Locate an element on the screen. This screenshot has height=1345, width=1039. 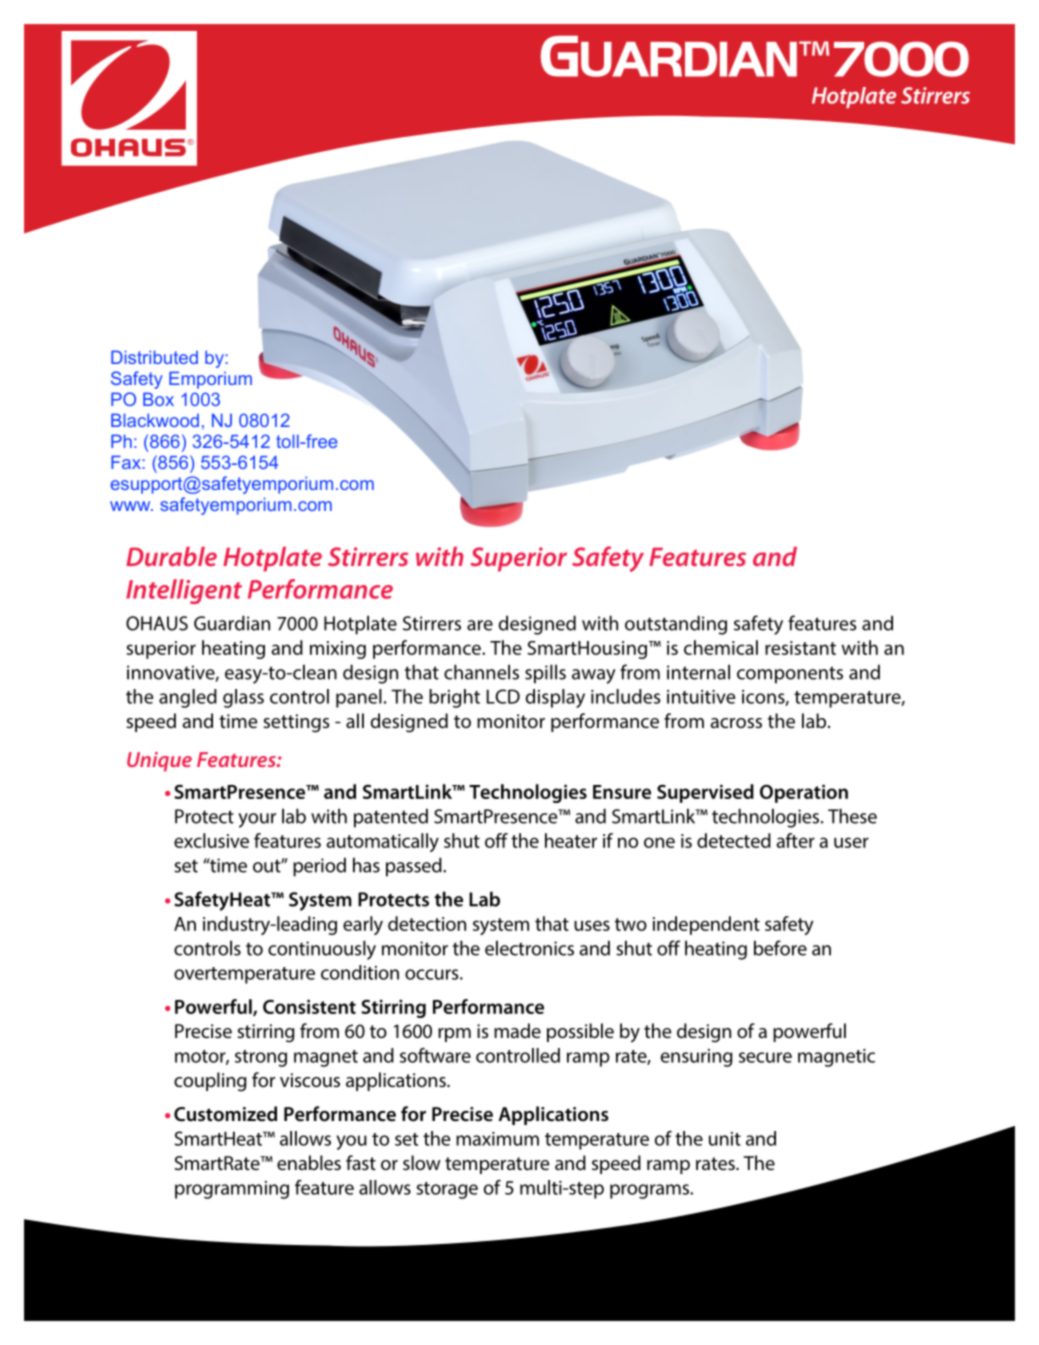
angled is located at coordinates (188, 698).
